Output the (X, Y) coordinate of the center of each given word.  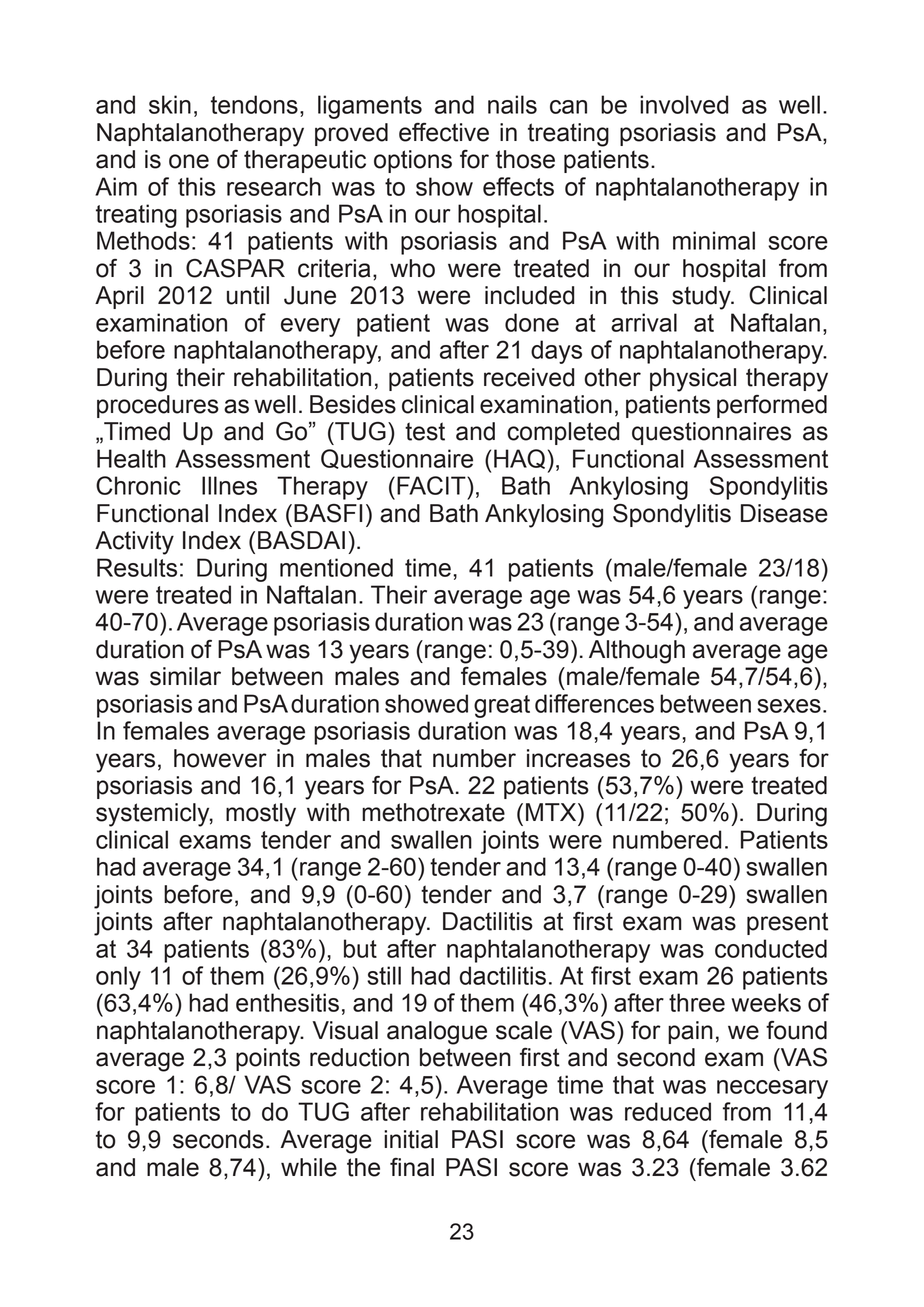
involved (684, 104)
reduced (668, 1111)
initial (411, 1139)
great (502, 706)
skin (170, 104)
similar (185, 676)
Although (637, 652)
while (309, 1167)
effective (444, 132)
